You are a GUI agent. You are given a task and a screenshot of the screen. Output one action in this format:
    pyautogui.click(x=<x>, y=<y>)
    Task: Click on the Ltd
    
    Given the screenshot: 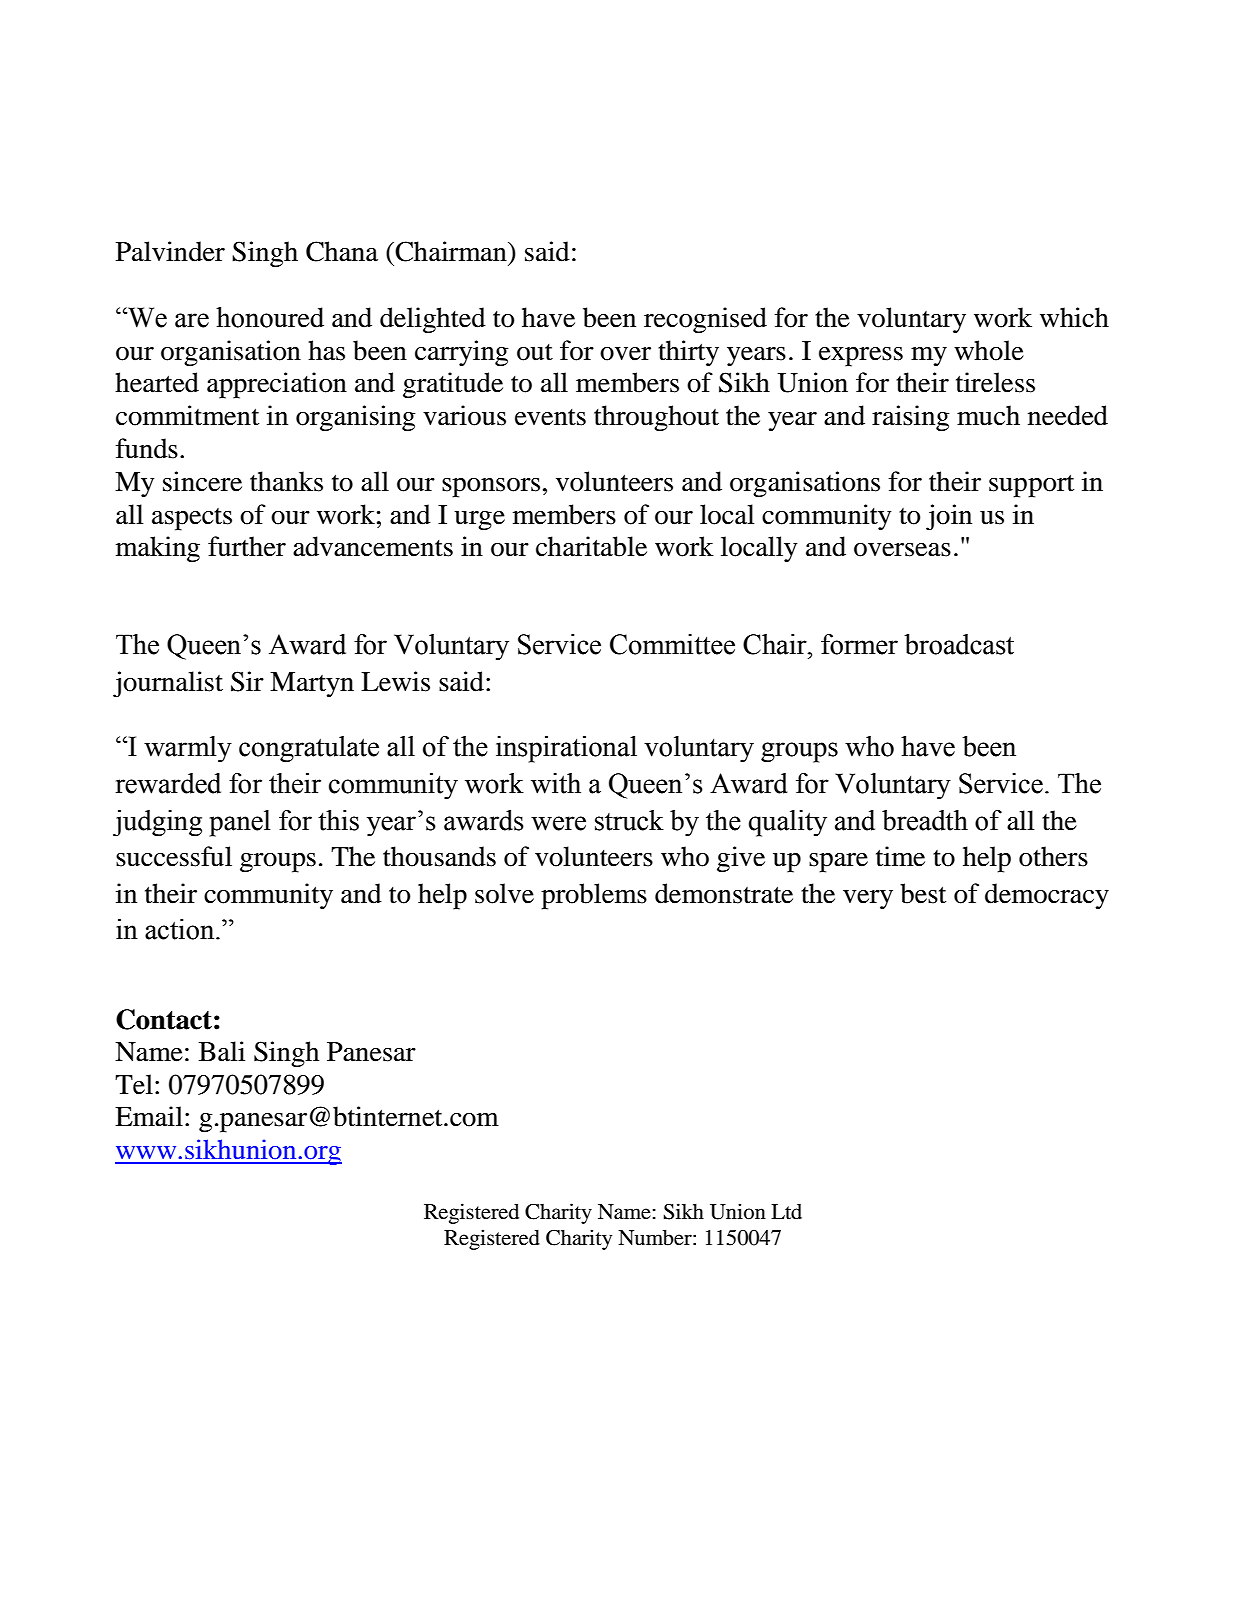 What is the action you would take?
    pyautogui.click(x=786, y=1212)
